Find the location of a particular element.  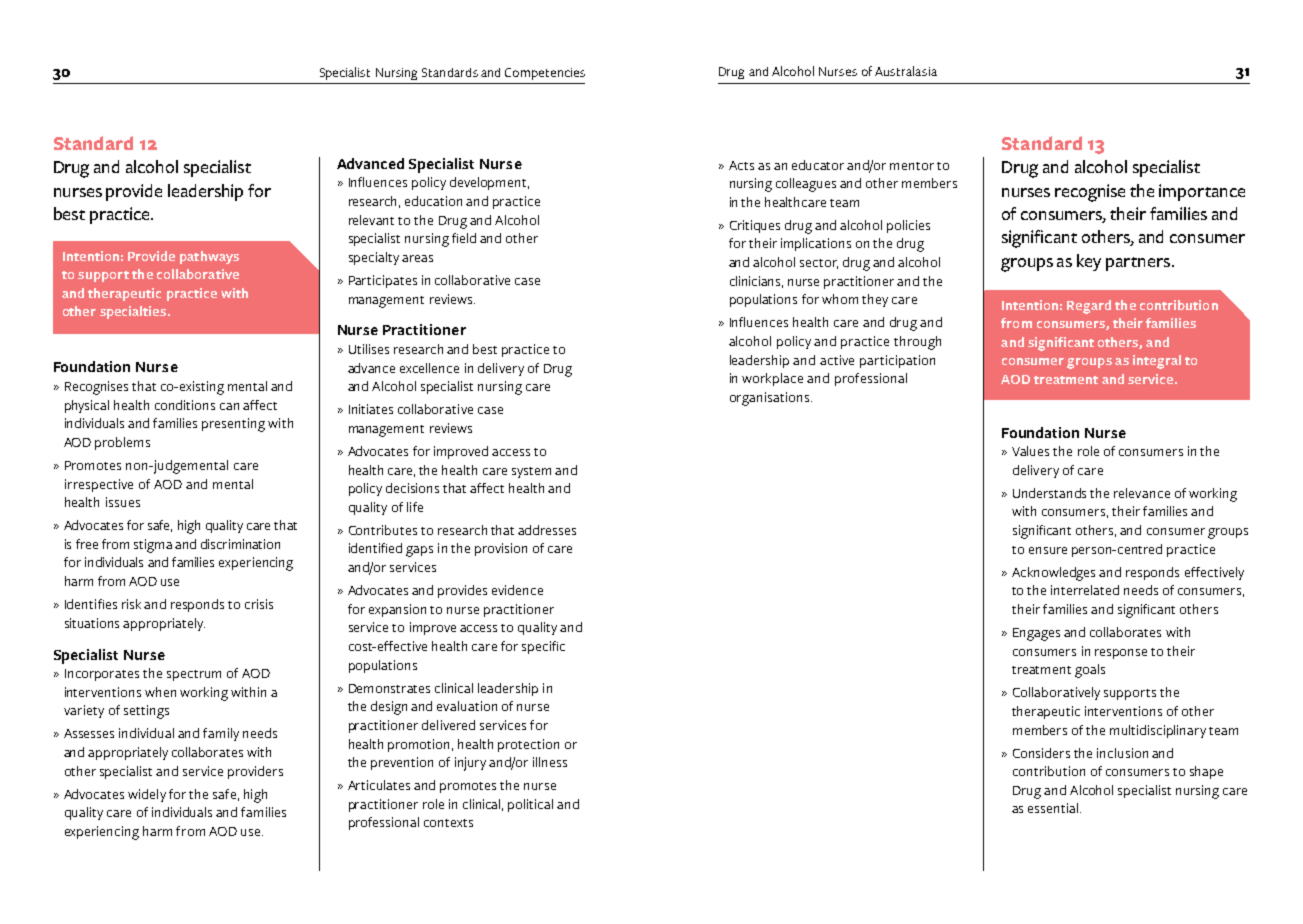

widely is located at coordinates (147, 795).
